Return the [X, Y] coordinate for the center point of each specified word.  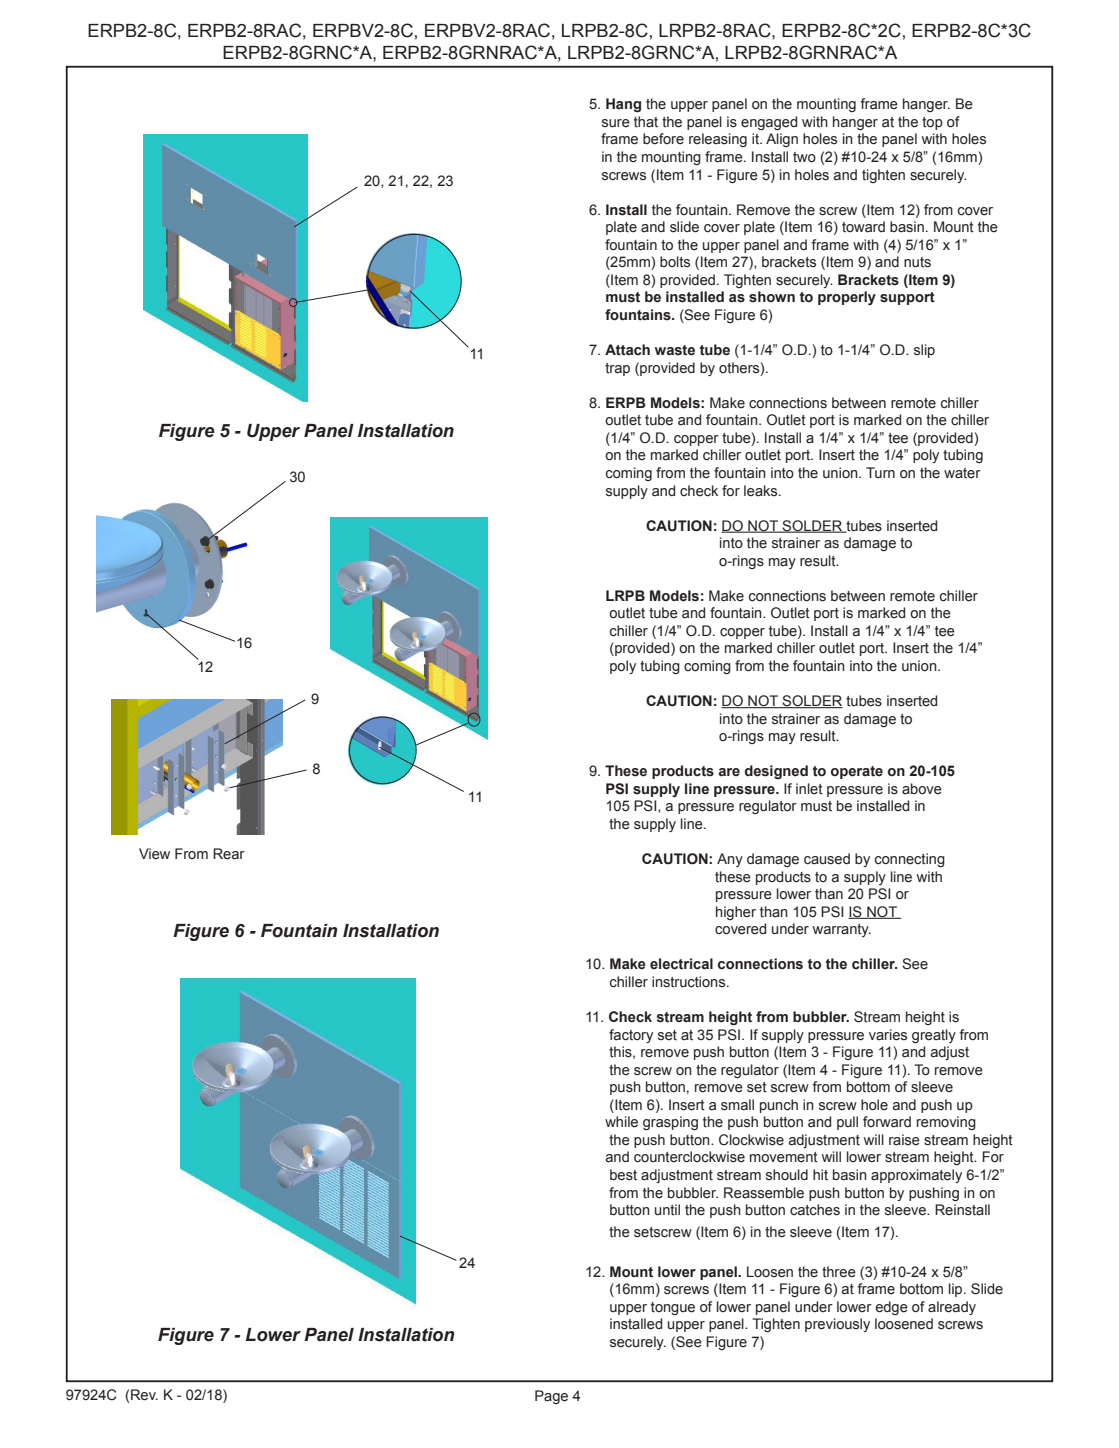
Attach [627, 350]
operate [857, 772]
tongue [673, 1308]
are [729, 772]
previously [837, 1325]
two [804, 157]
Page [551, 1397]
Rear [229, 854]
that [646, 122]
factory [631, 1036]
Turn [880, 472]
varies [888, 1035]
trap [617, 369]
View [154, 854]
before [663, 139]
